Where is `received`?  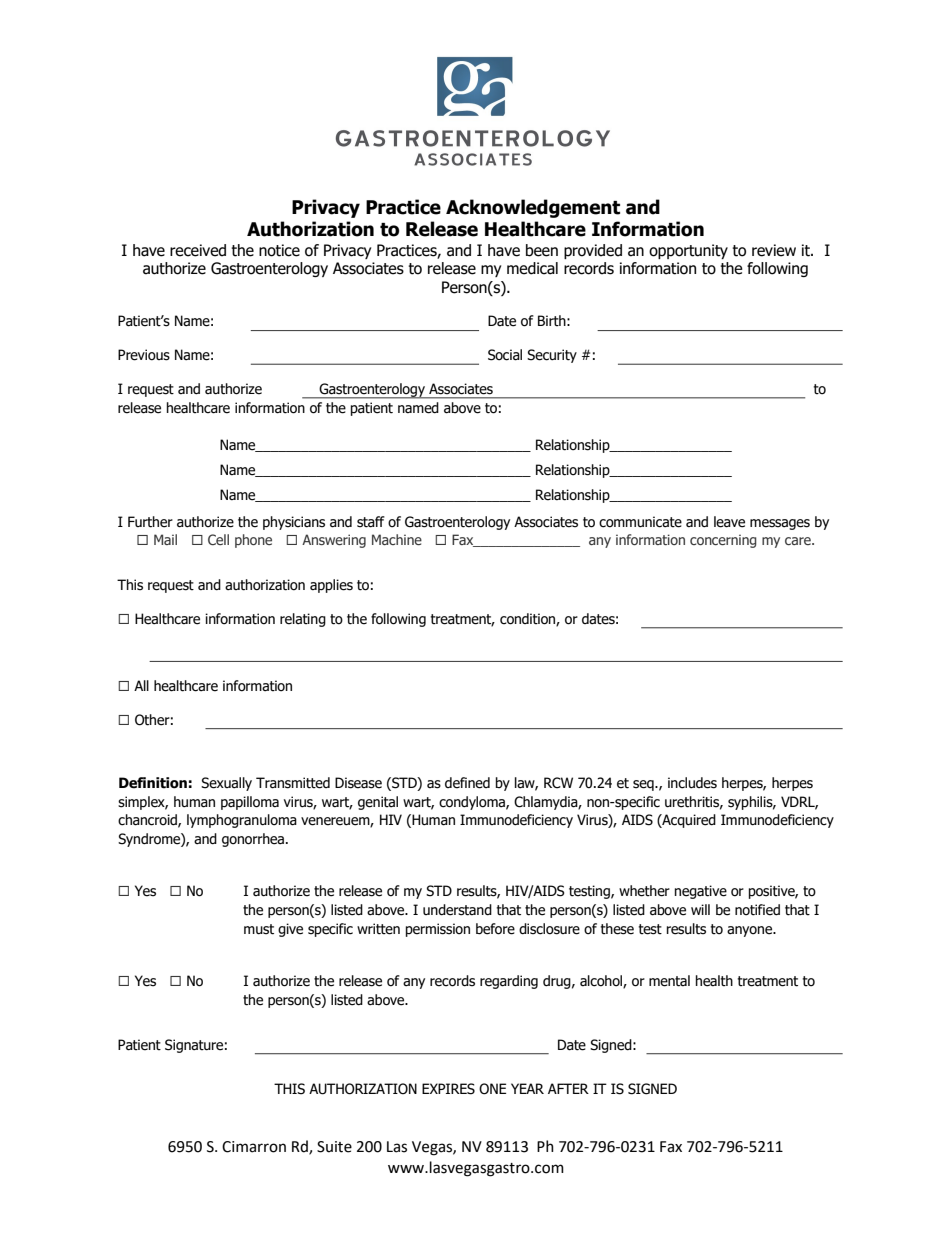
received is located at coordinates (198, 250).
